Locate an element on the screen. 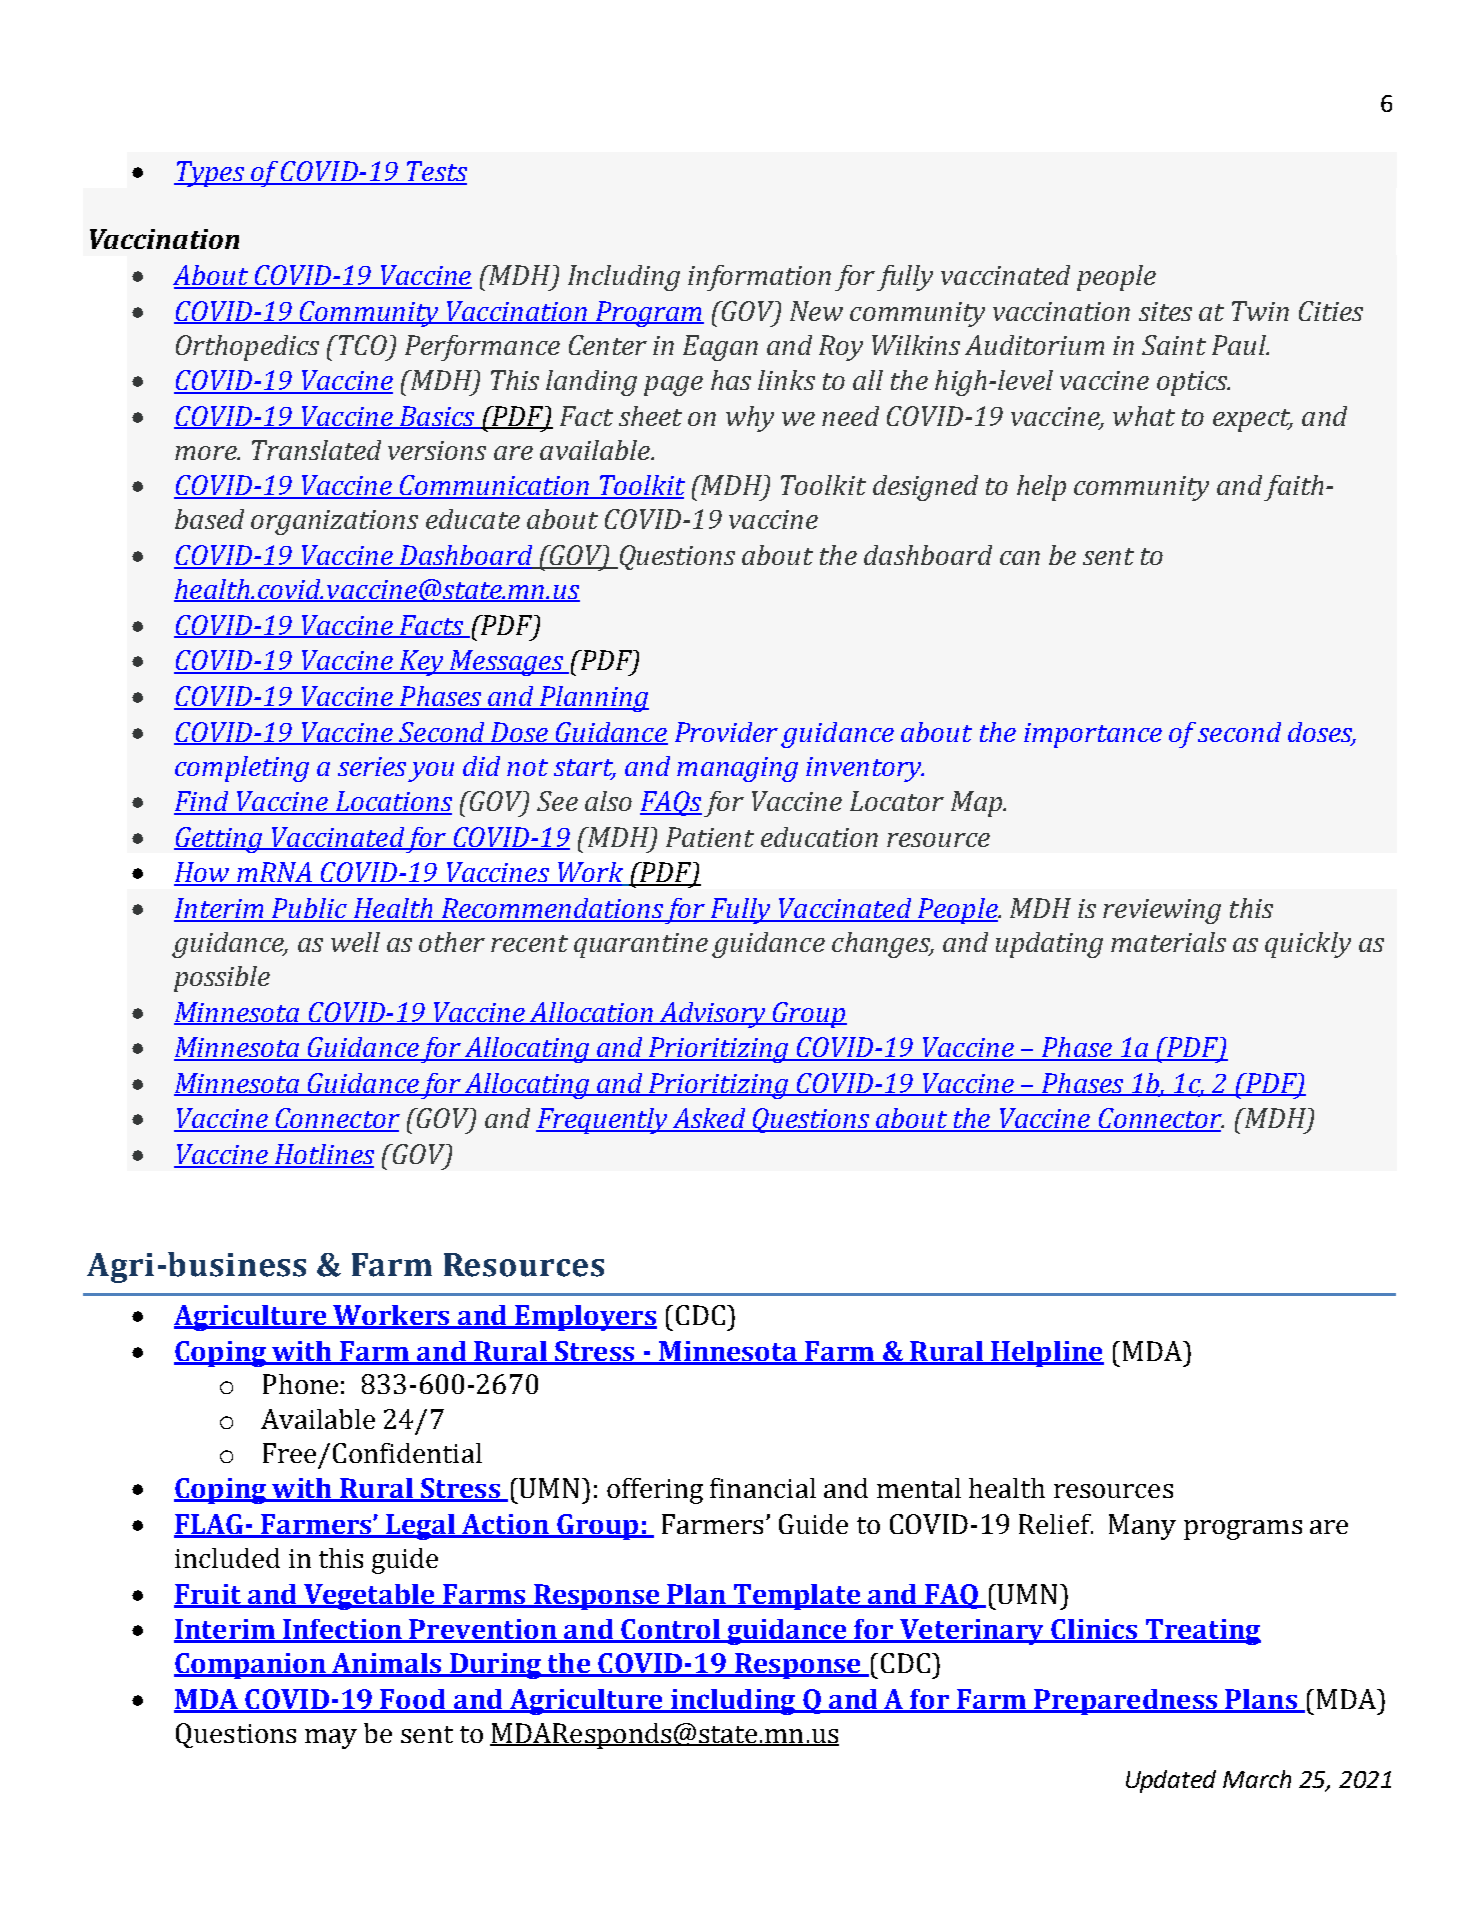 This screenshot has height=1915, width=1480. Animals is located at coordinates (387, 1664).
